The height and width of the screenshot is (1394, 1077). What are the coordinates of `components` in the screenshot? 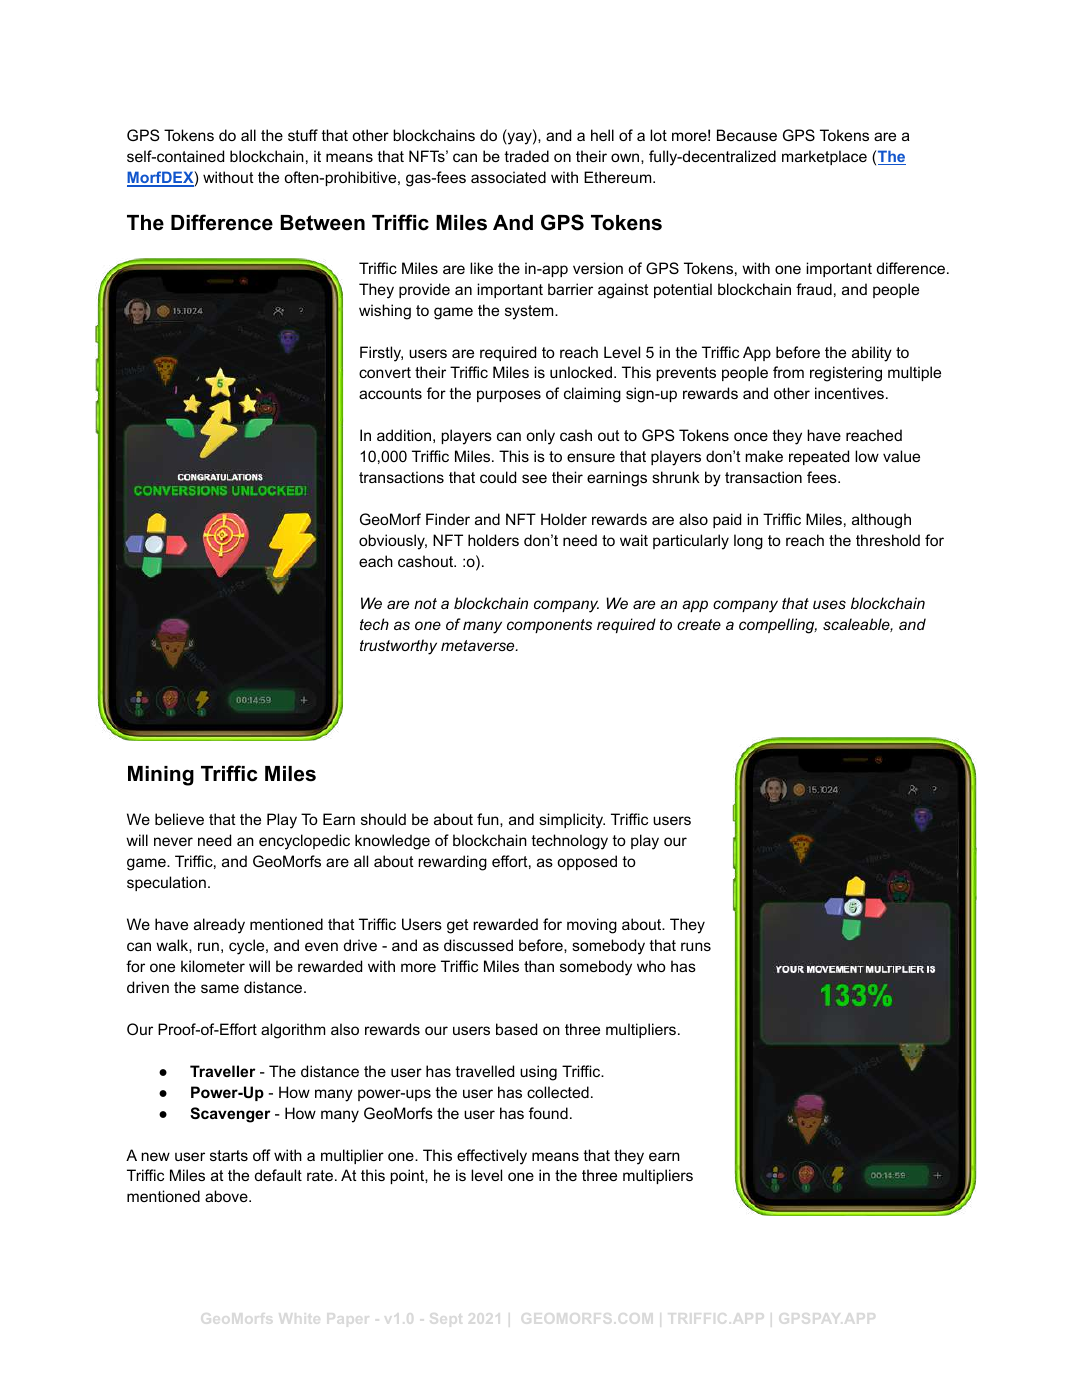 It's located at (549, 626).
